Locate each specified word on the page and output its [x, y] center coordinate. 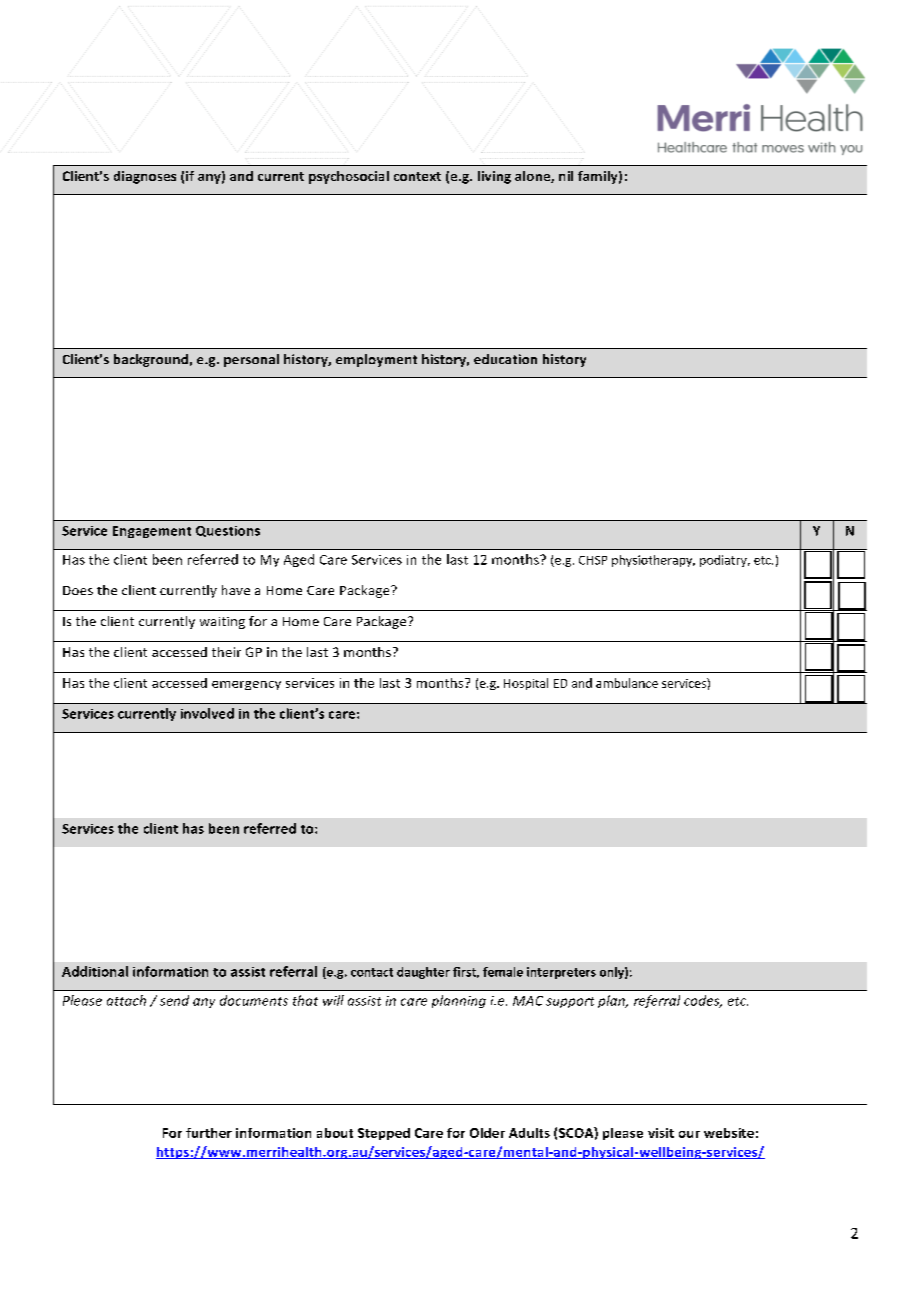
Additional [95, 971]
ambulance [627, 683]
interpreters [561, 973]
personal [251, 360]
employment [376, 360]
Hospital [526, 684]
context [417, 176]
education [505, 359]
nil [566, 176]
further [209, 1133]
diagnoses [145, 177]
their [226, 652]
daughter [423, 973]
